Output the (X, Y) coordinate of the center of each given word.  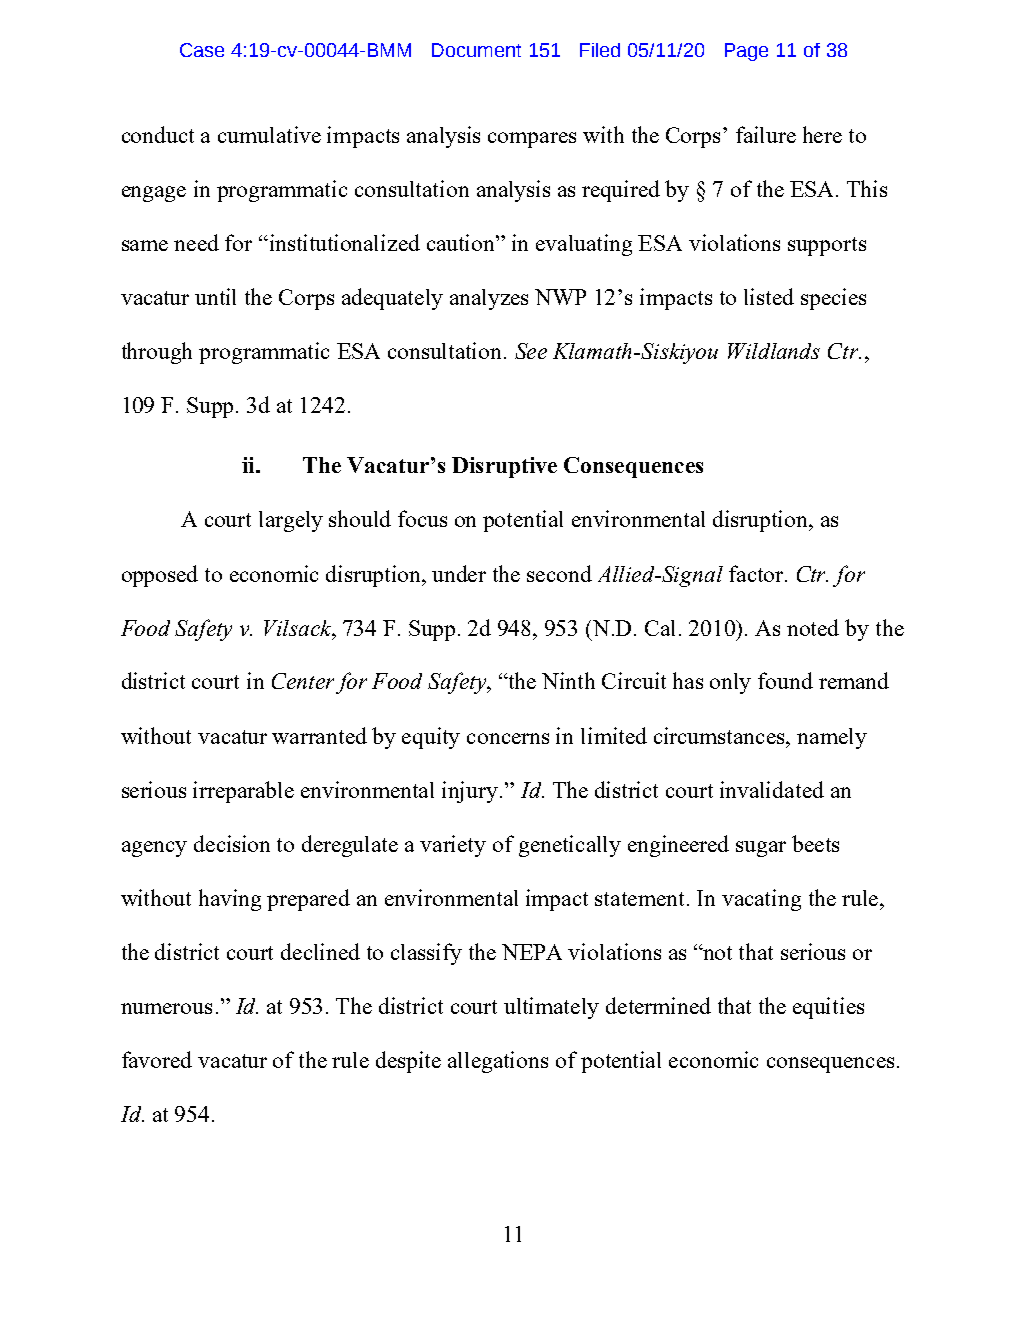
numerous (166, 1008)
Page (746, 52)
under (459, 573)
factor (757, 573)
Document (476, 50)
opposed (160, 576)
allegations (498, 1062)
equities (828, 1008)
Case (202, 50)
